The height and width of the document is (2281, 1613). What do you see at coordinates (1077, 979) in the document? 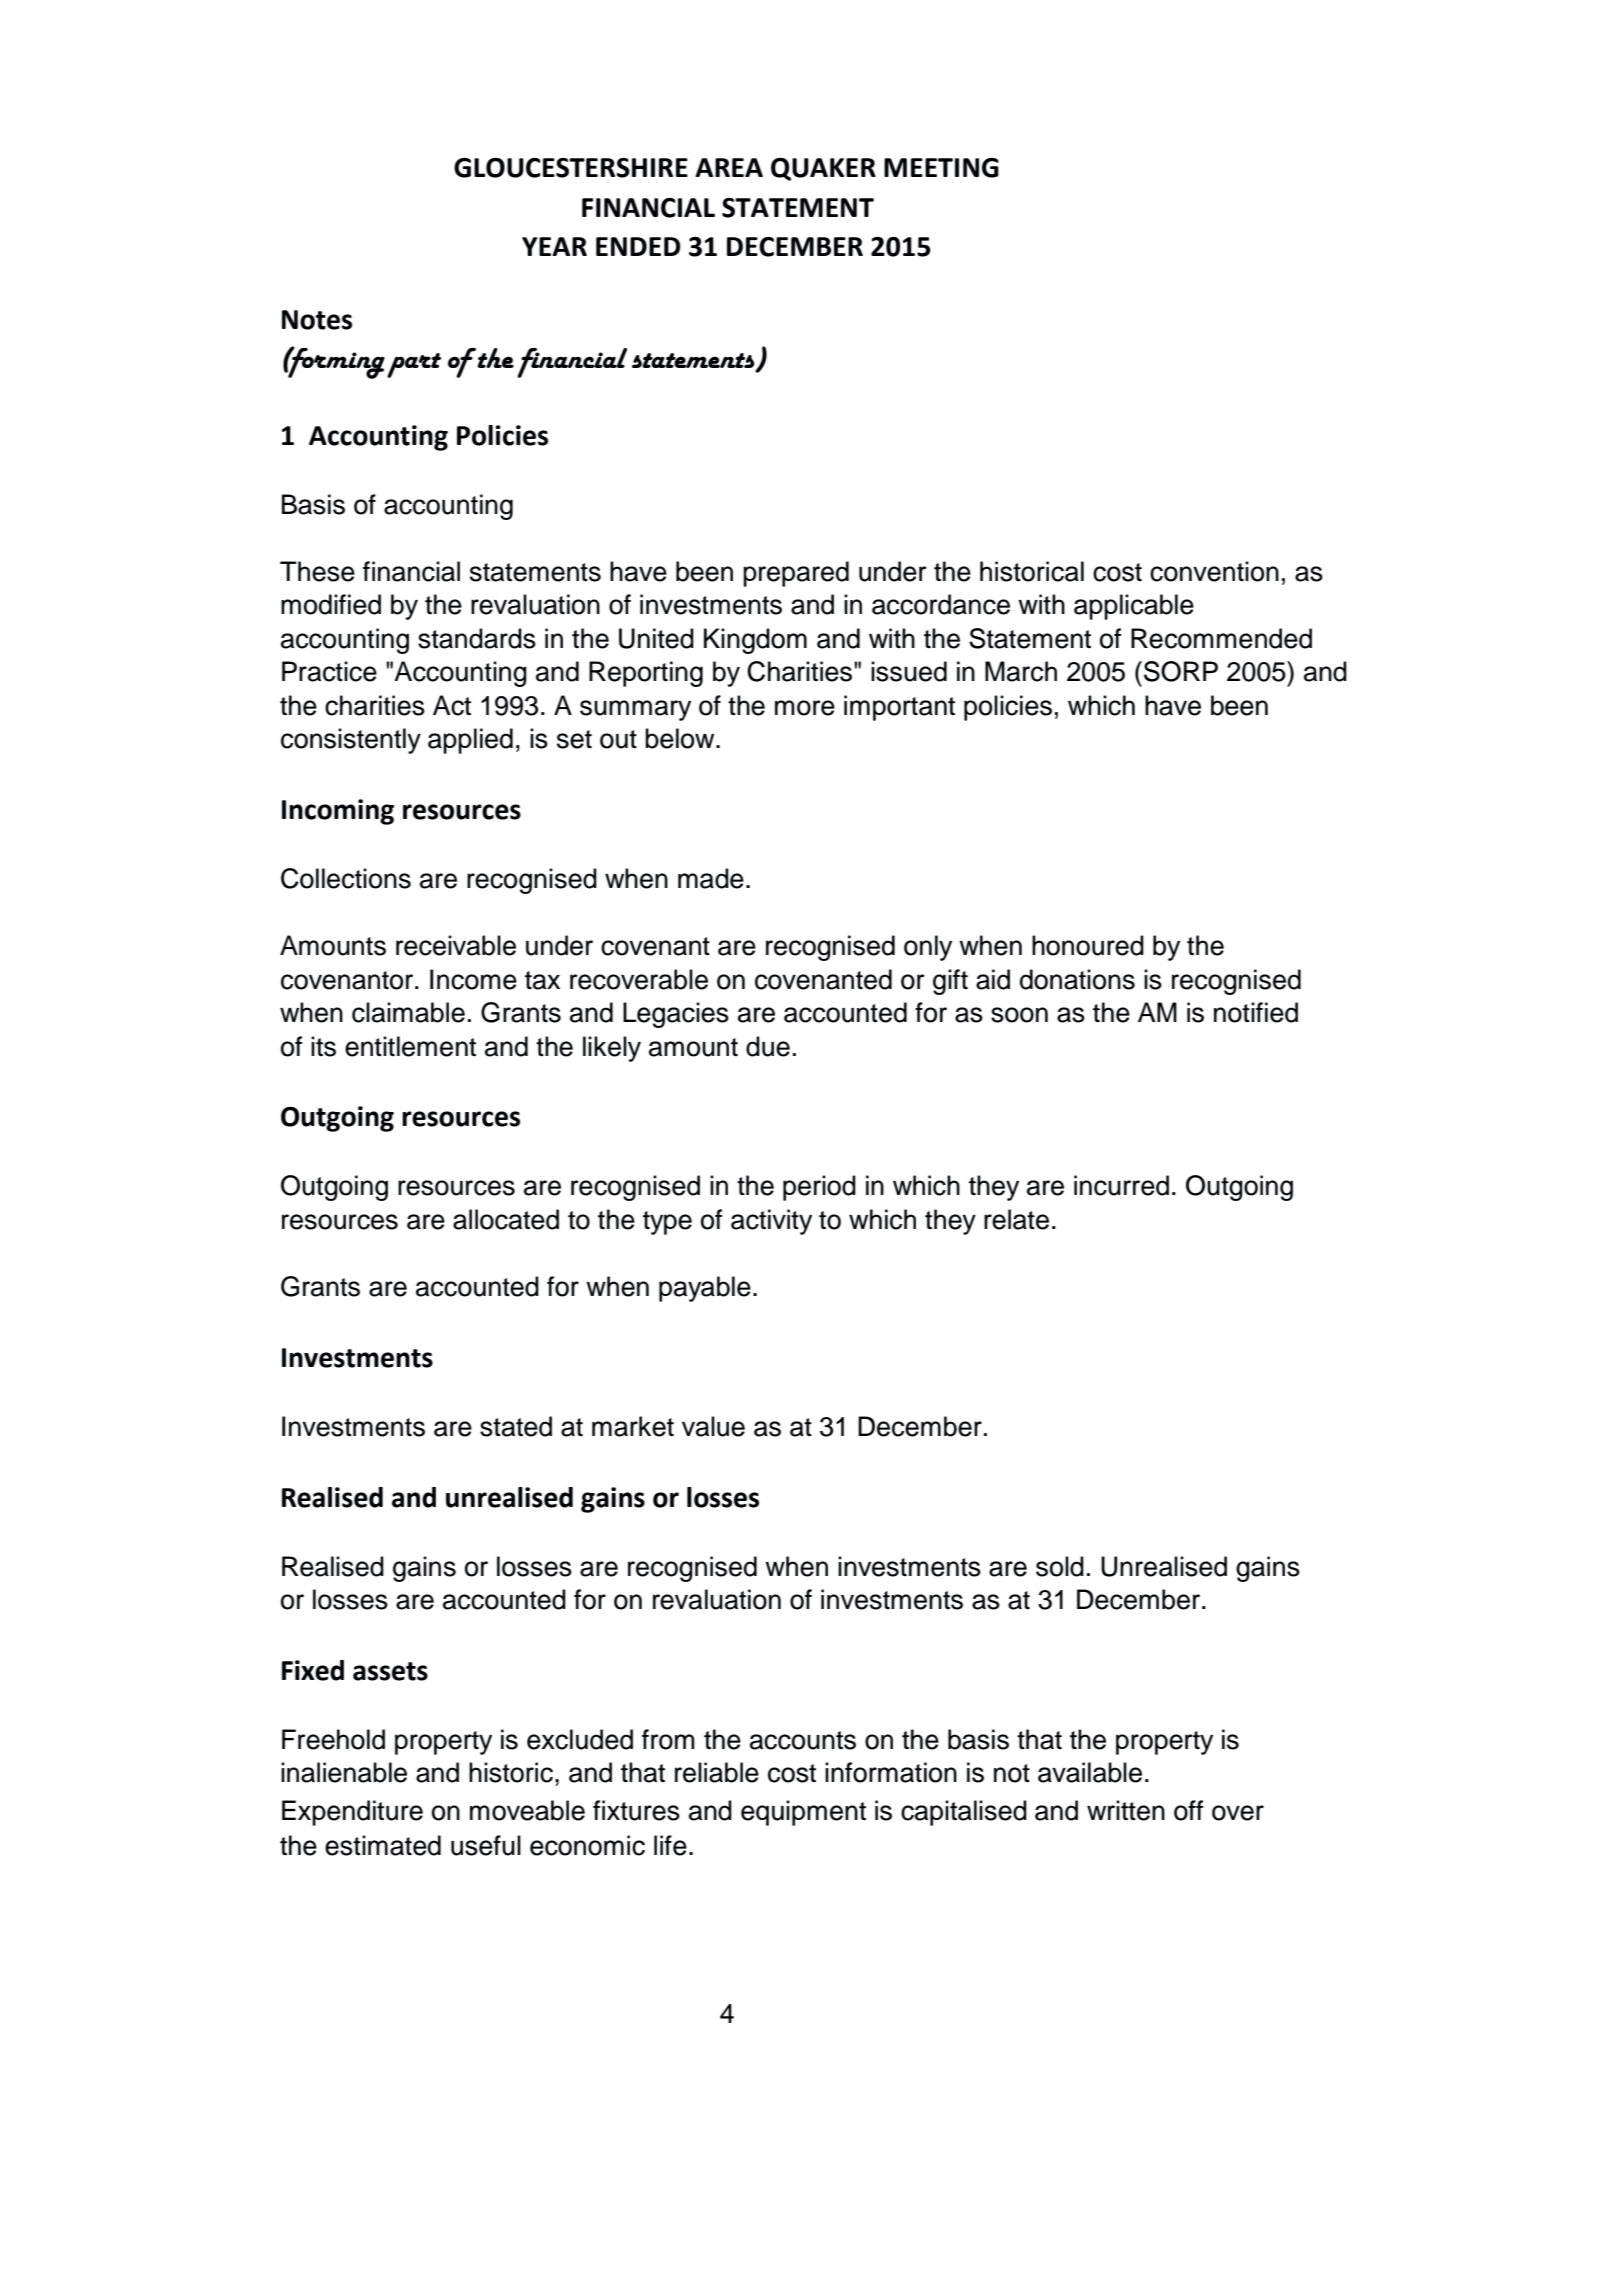
I see `donations` at bounding box center [1077, 979].
